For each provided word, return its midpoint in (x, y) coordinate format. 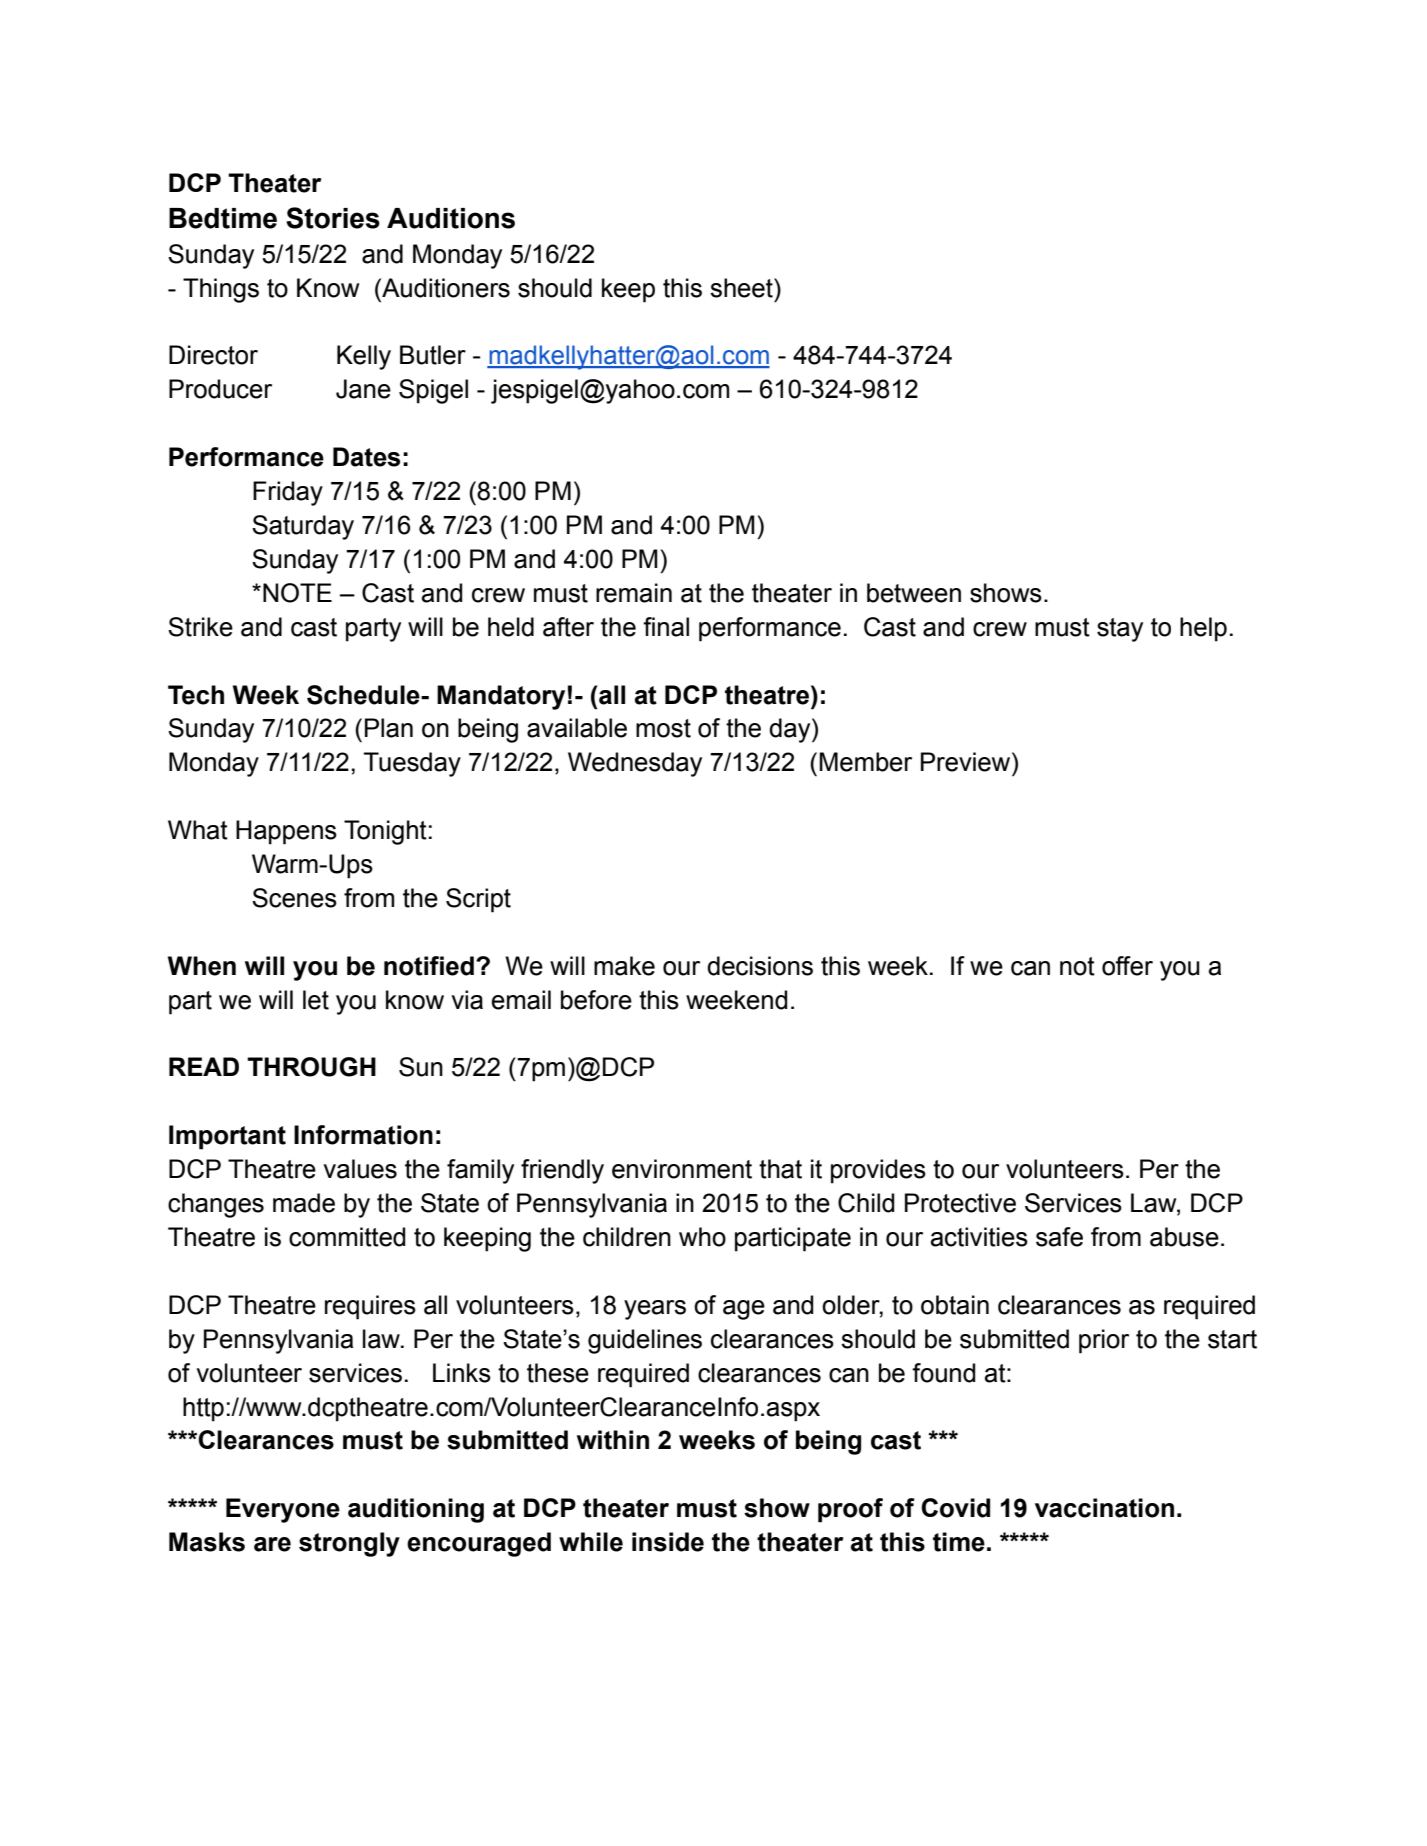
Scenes (294, 898)
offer (1127, 966)
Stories (333, 218)
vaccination (1104, 1508)
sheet (742, 288)
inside (668, 1542)
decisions (760, 966)
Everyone (283, 1510)
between (914, 593)
